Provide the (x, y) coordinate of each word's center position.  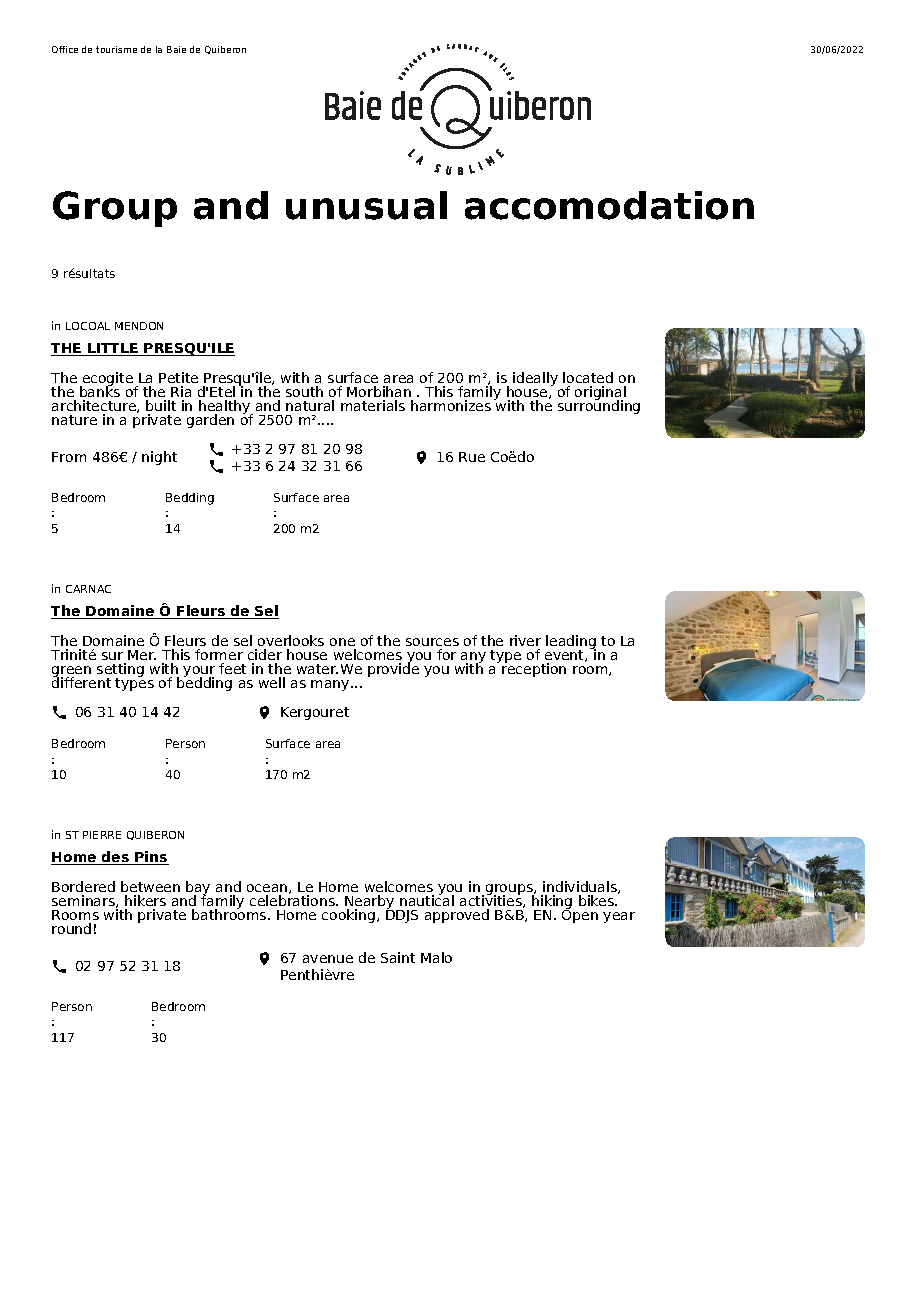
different (81, 681)
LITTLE (113, 349)
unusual (366, 205)
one (342, 642)
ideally (535, 379)
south (304, 391)
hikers (145, 900)
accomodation (609, 205)
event (565, 656)
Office (65, 49)
